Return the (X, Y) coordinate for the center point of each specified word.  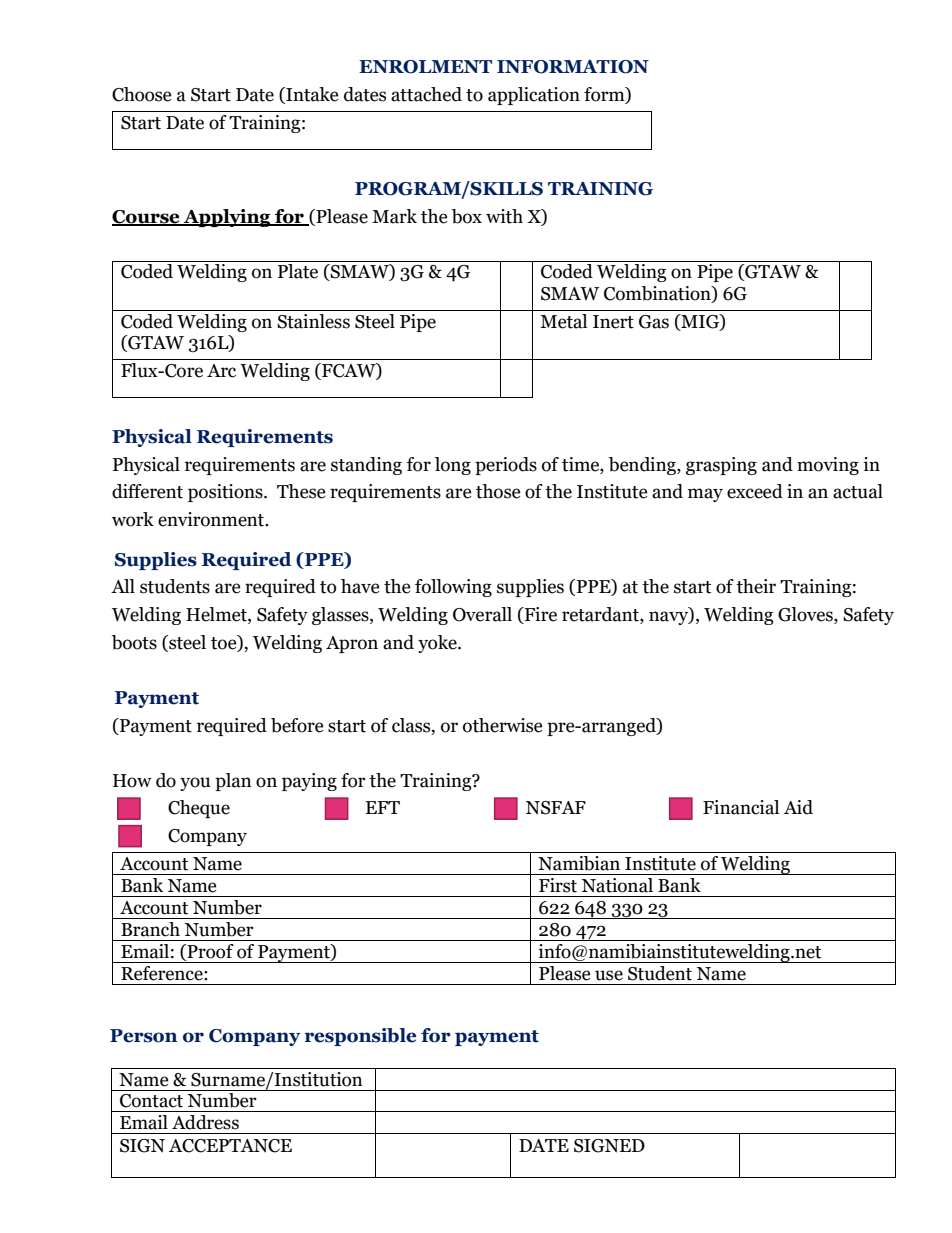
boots (134, 642)
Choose (142, 94)
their (756, 586)
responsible (360, 1037)
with (504, 216)
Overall (482, 614)
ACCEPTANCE (230, 1146)
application (534, 96)
